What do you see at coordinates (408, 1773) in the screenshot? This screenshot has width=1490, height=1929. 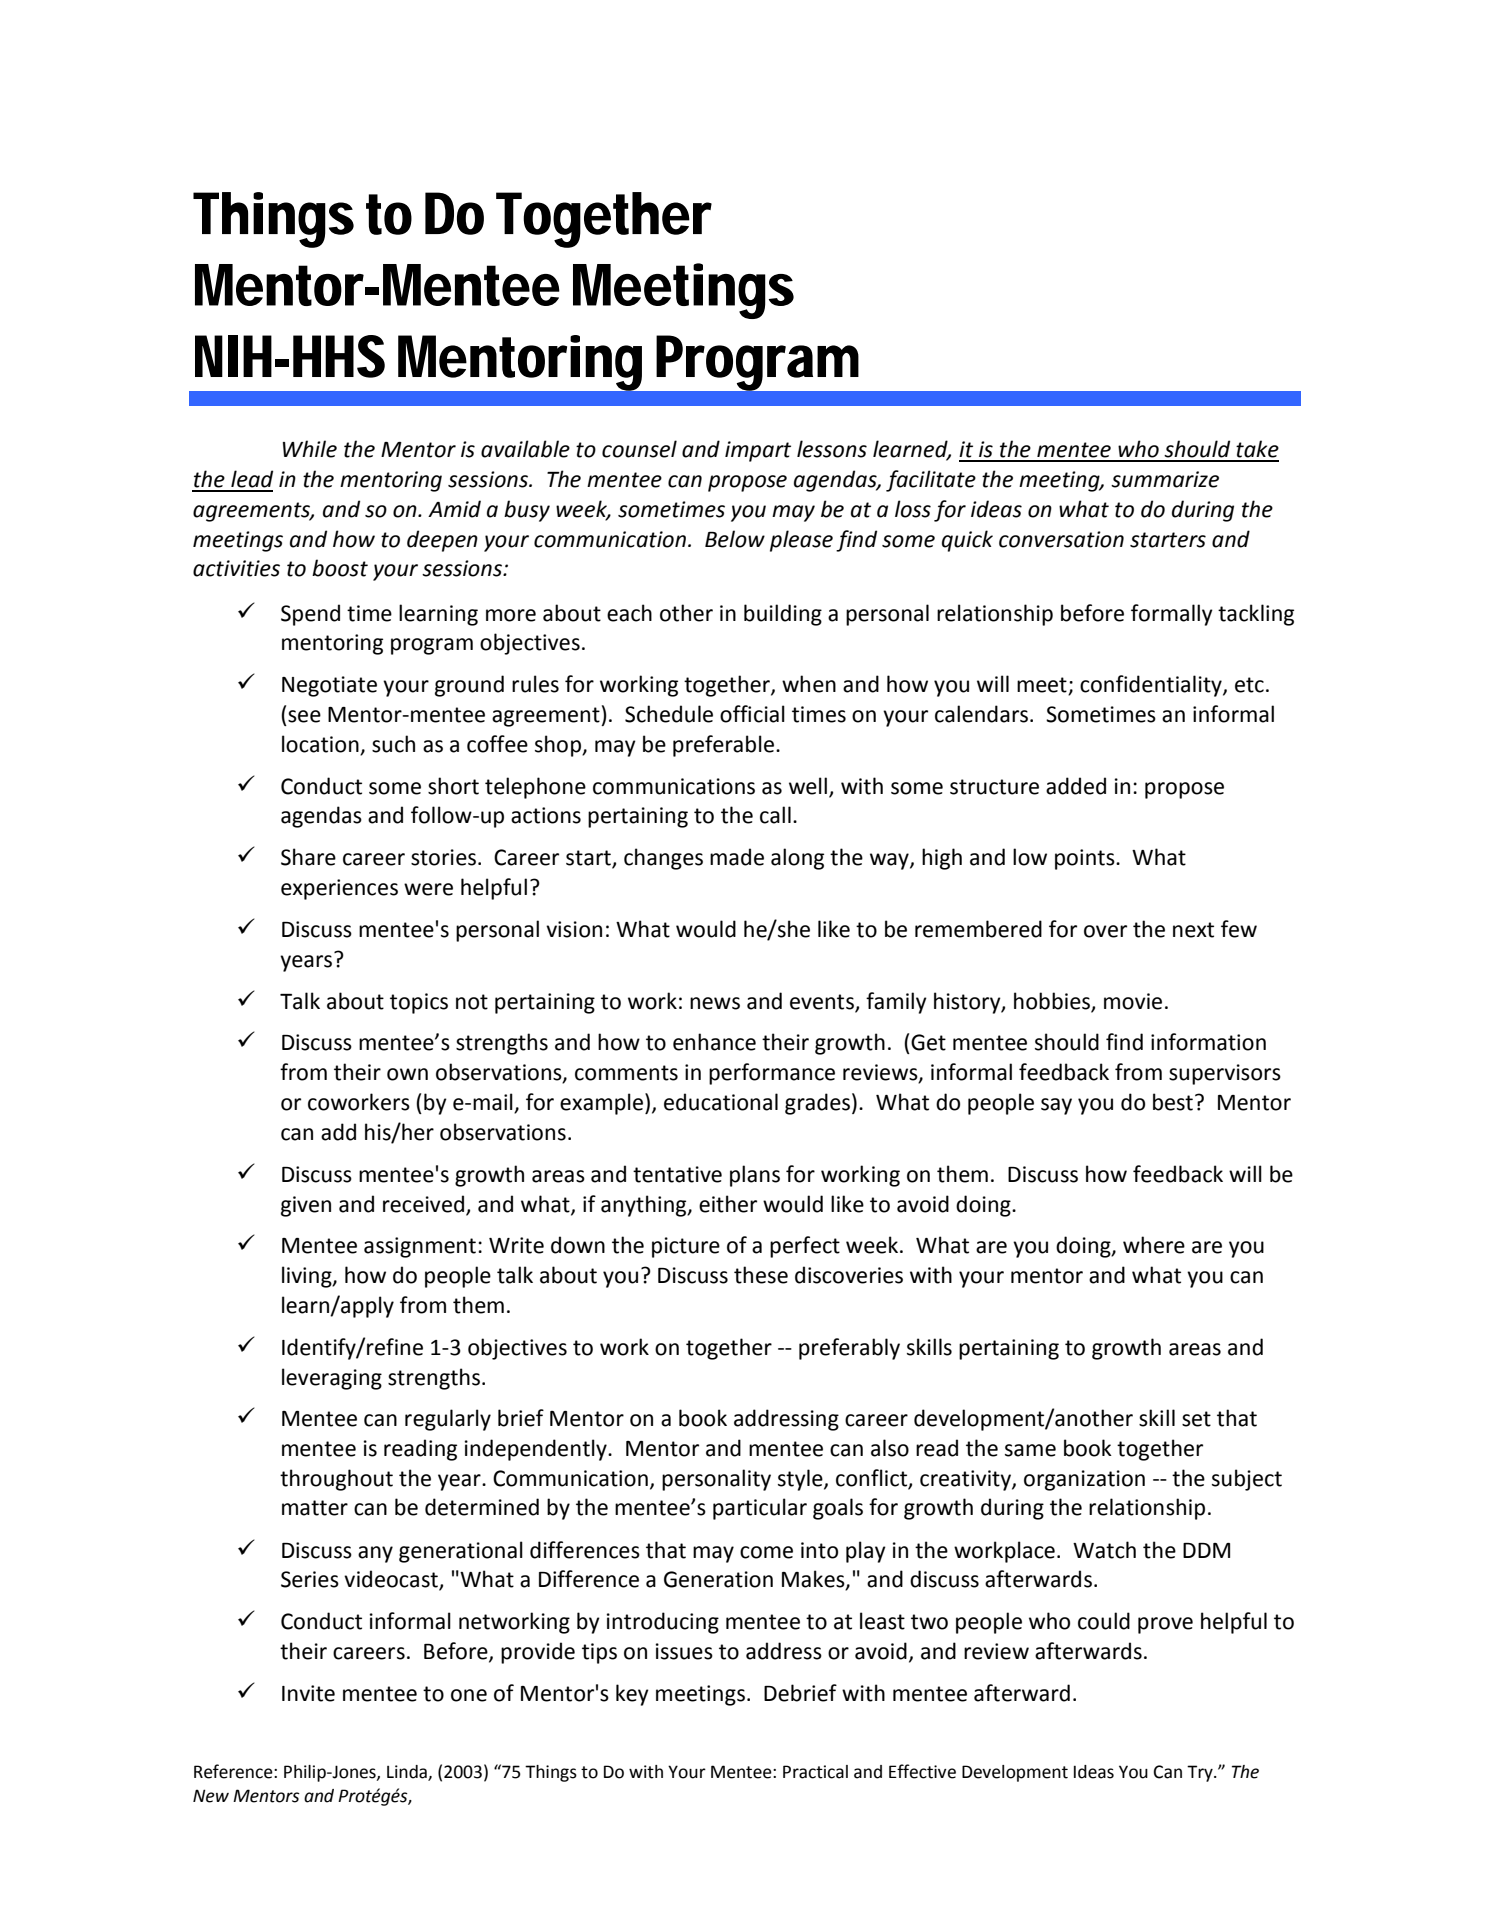 I see `Linda` at bounding box center [408, 1773].
